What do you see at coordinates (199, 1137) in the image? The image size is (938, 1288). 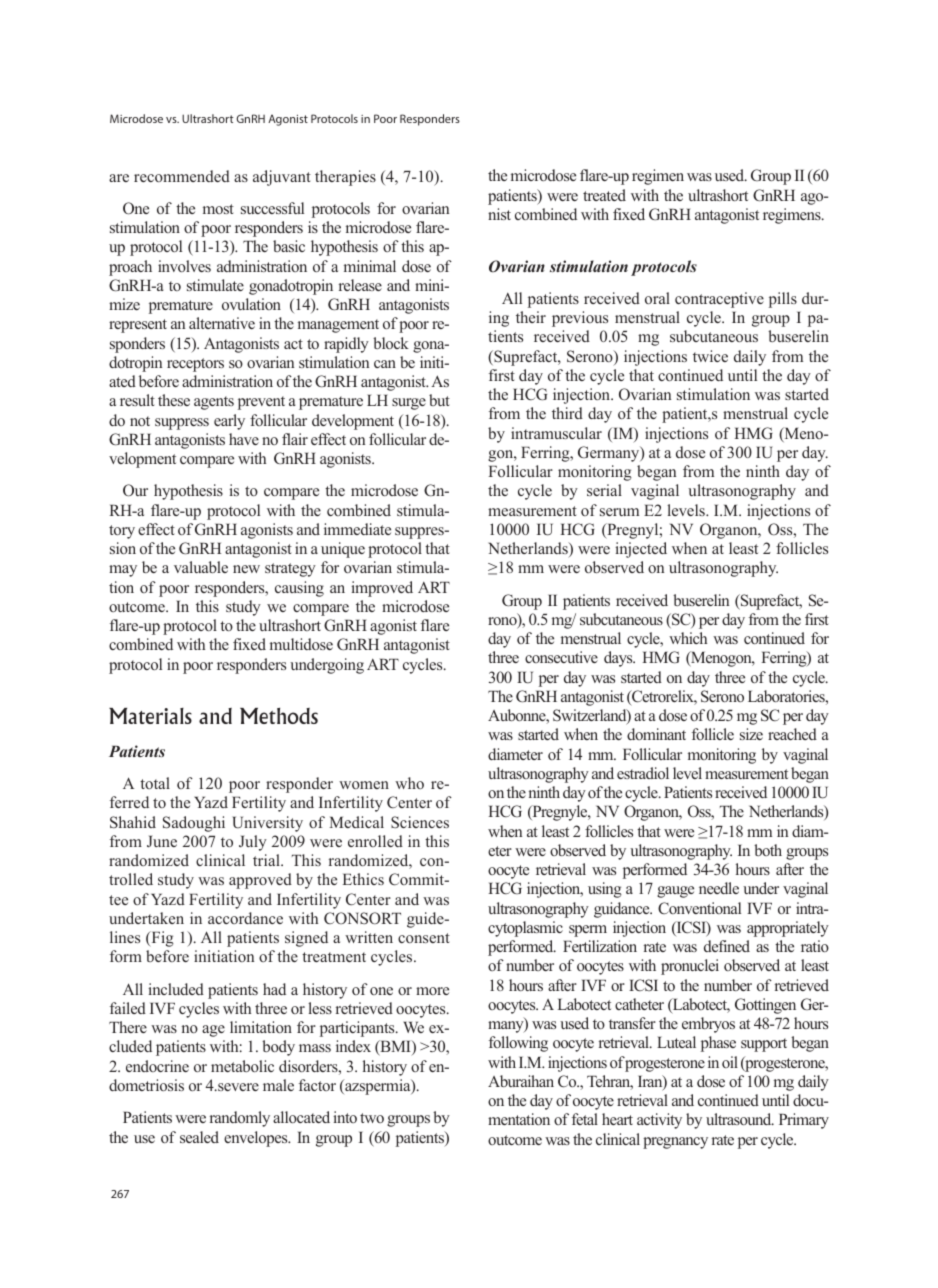 I see `sealed` at bounding box center [199, 1137].
